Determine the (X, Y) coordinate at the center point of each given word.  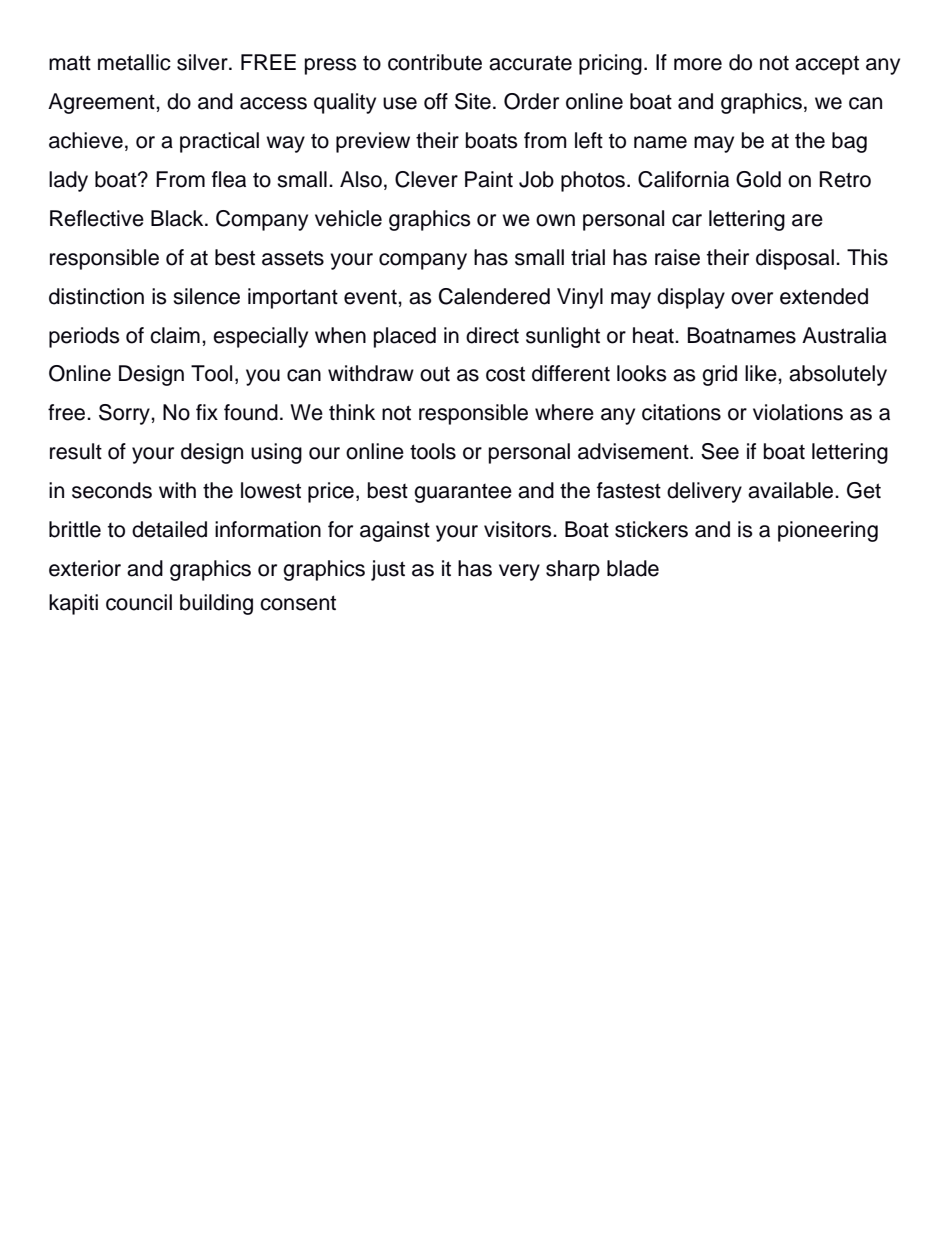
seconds (112, 490)
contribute (435, 62)
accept (827, 65)
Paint (489, 179)
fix (207, 412)
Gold (758, 179)
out (435, 374)
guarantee (463, 493)
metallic (134, 62)
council (139, 602)
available (792, 490)
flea (229, 179)
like (762, 373)
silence (206, 296)
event (371, 297)
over (752, 298)
